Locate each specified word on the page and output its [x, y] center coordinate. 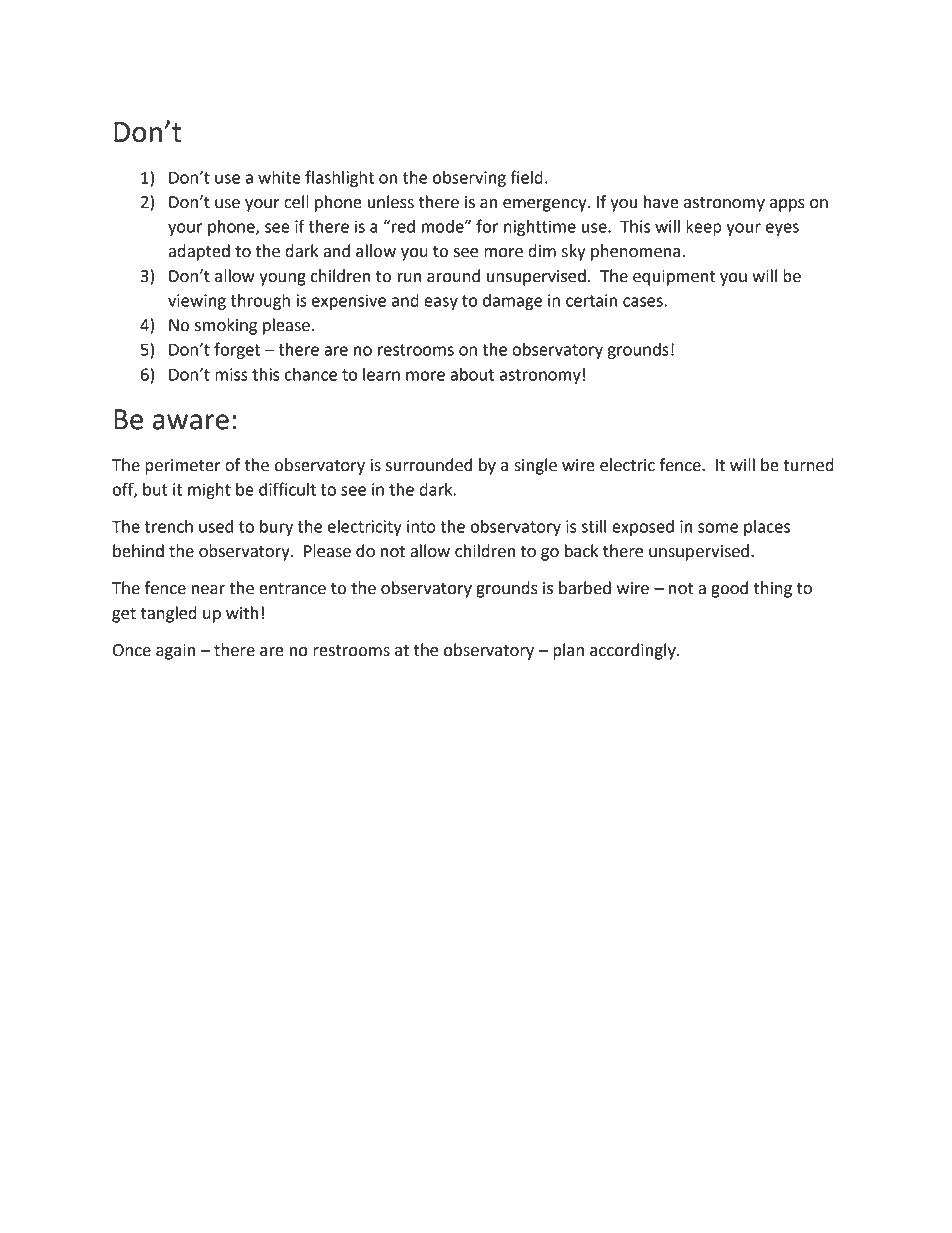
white [279, 177]
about [472, 374]
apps [787, 205]
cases [644, 302]
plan [568, 651]
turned [808, 465]
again [175, 652]
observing [469, 179]
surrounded [429, 465]
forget [237, 350]
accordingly [634, 651]
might [209, 491]
